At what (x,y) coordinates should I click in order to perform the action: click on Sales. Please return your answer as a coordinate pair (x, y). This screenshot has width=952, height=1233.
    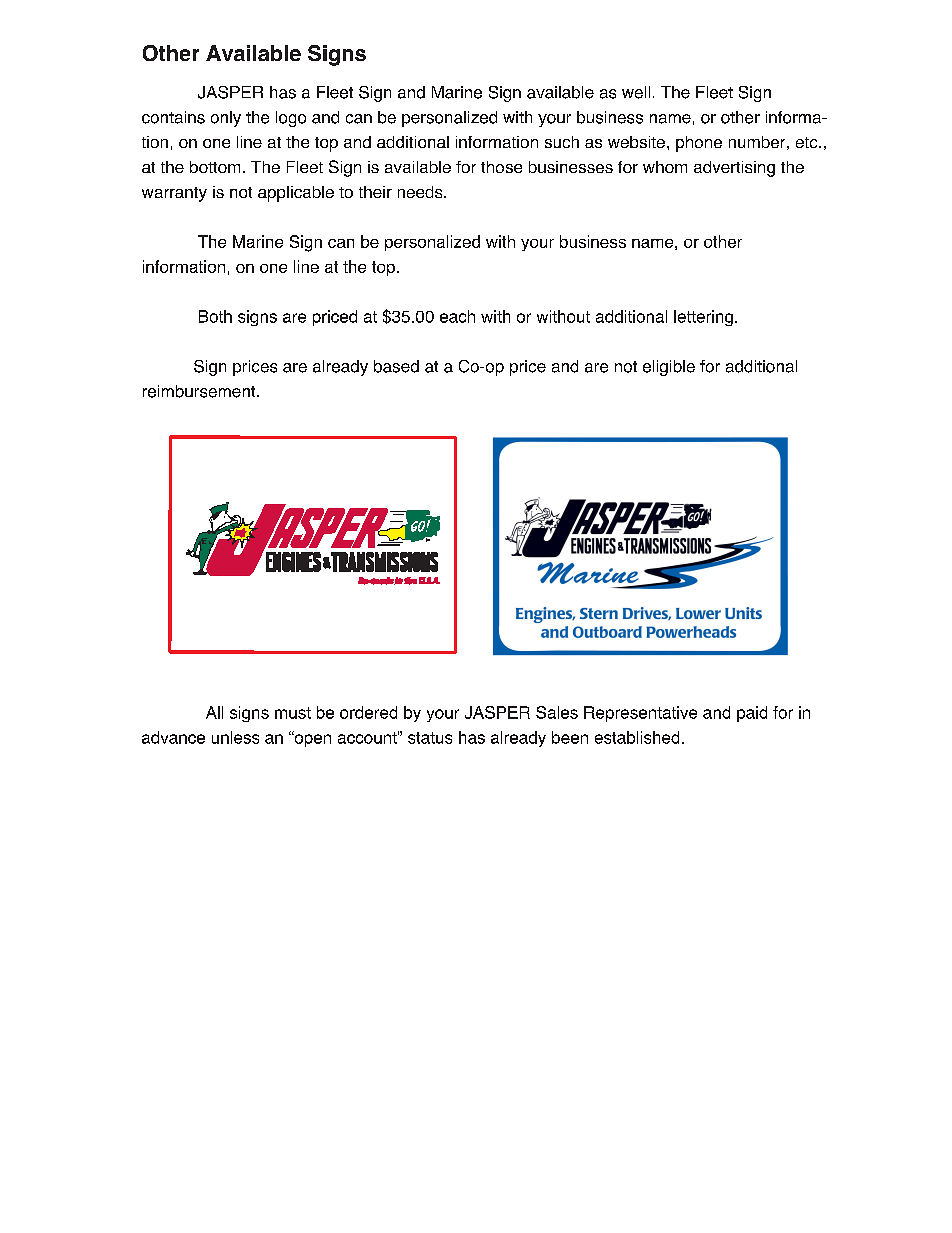
    Looking at the image, I should click on (557, 712).
